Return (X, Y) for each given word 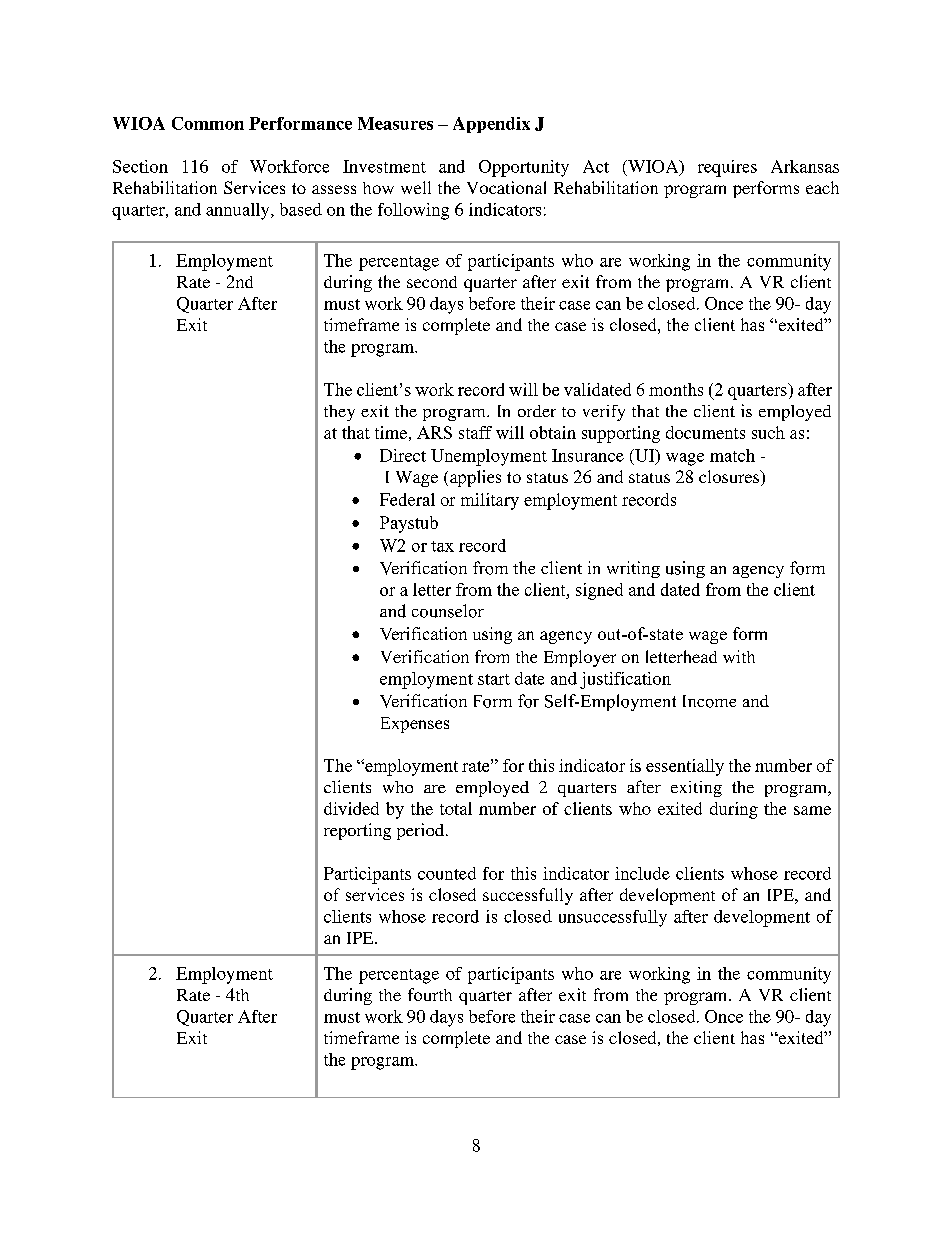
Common (208, 123)
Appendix (491, 125)
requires (727, 168)
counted (447, 873)
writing (633, 569)
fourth (430, 994)
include (642, 873)
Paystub (409, 524)
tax (442, 546)
